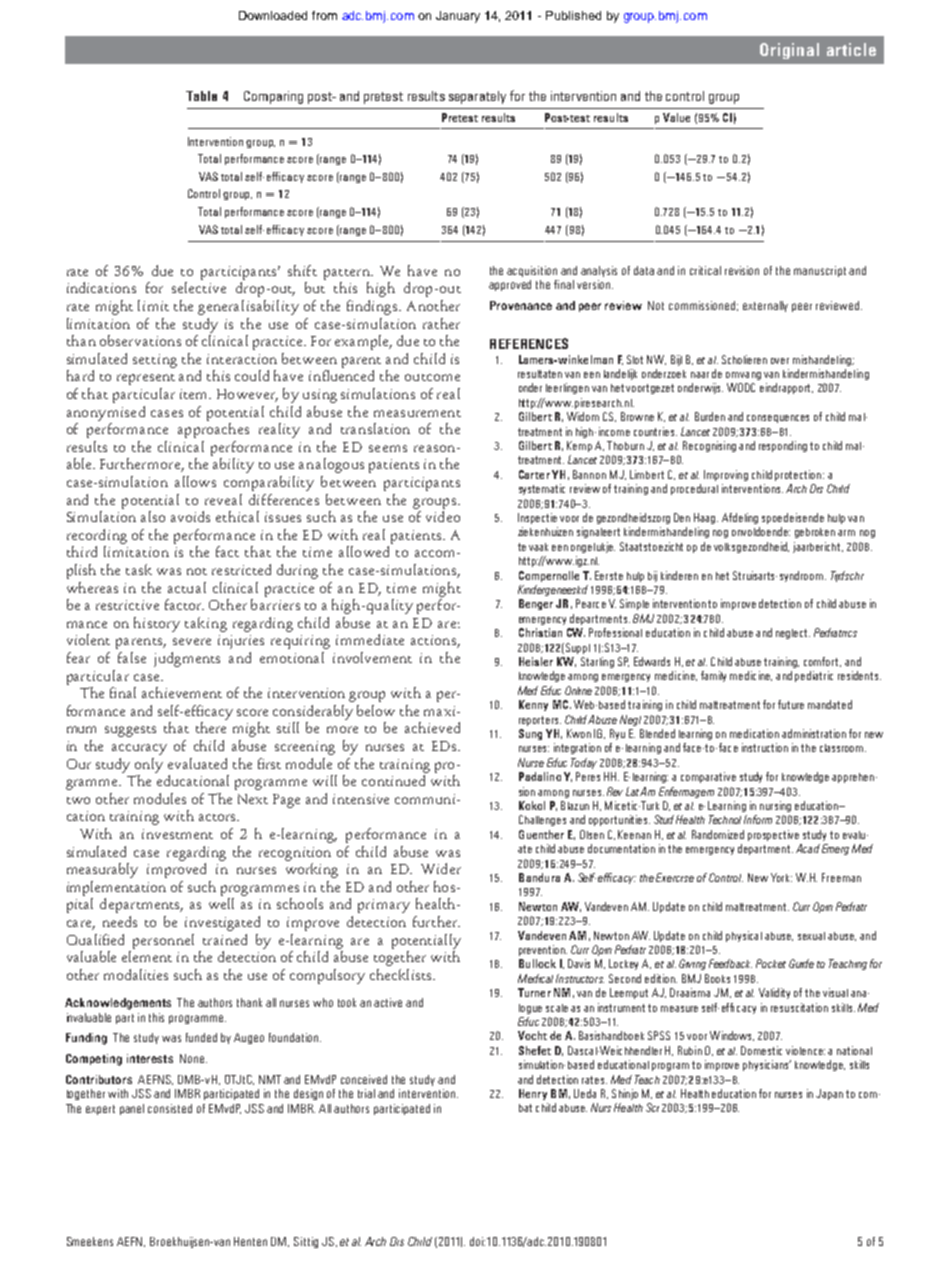 This screenshot has height=1270, width=952. Describe the element at coordinates (706, 518) in the screenshot. I see `Haag` at that location.
